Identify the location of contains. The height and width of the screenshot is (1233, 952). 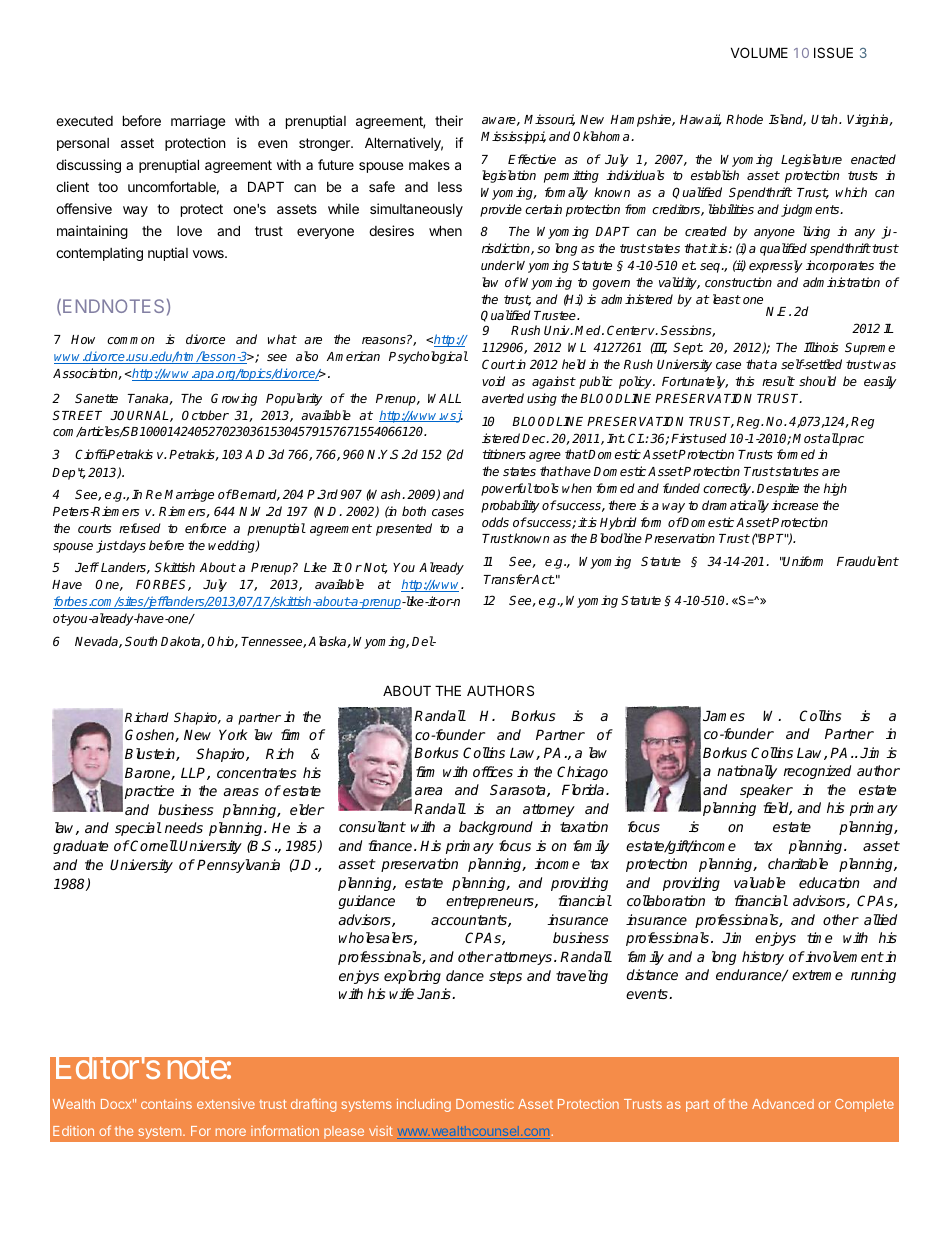
(166, 1104).
